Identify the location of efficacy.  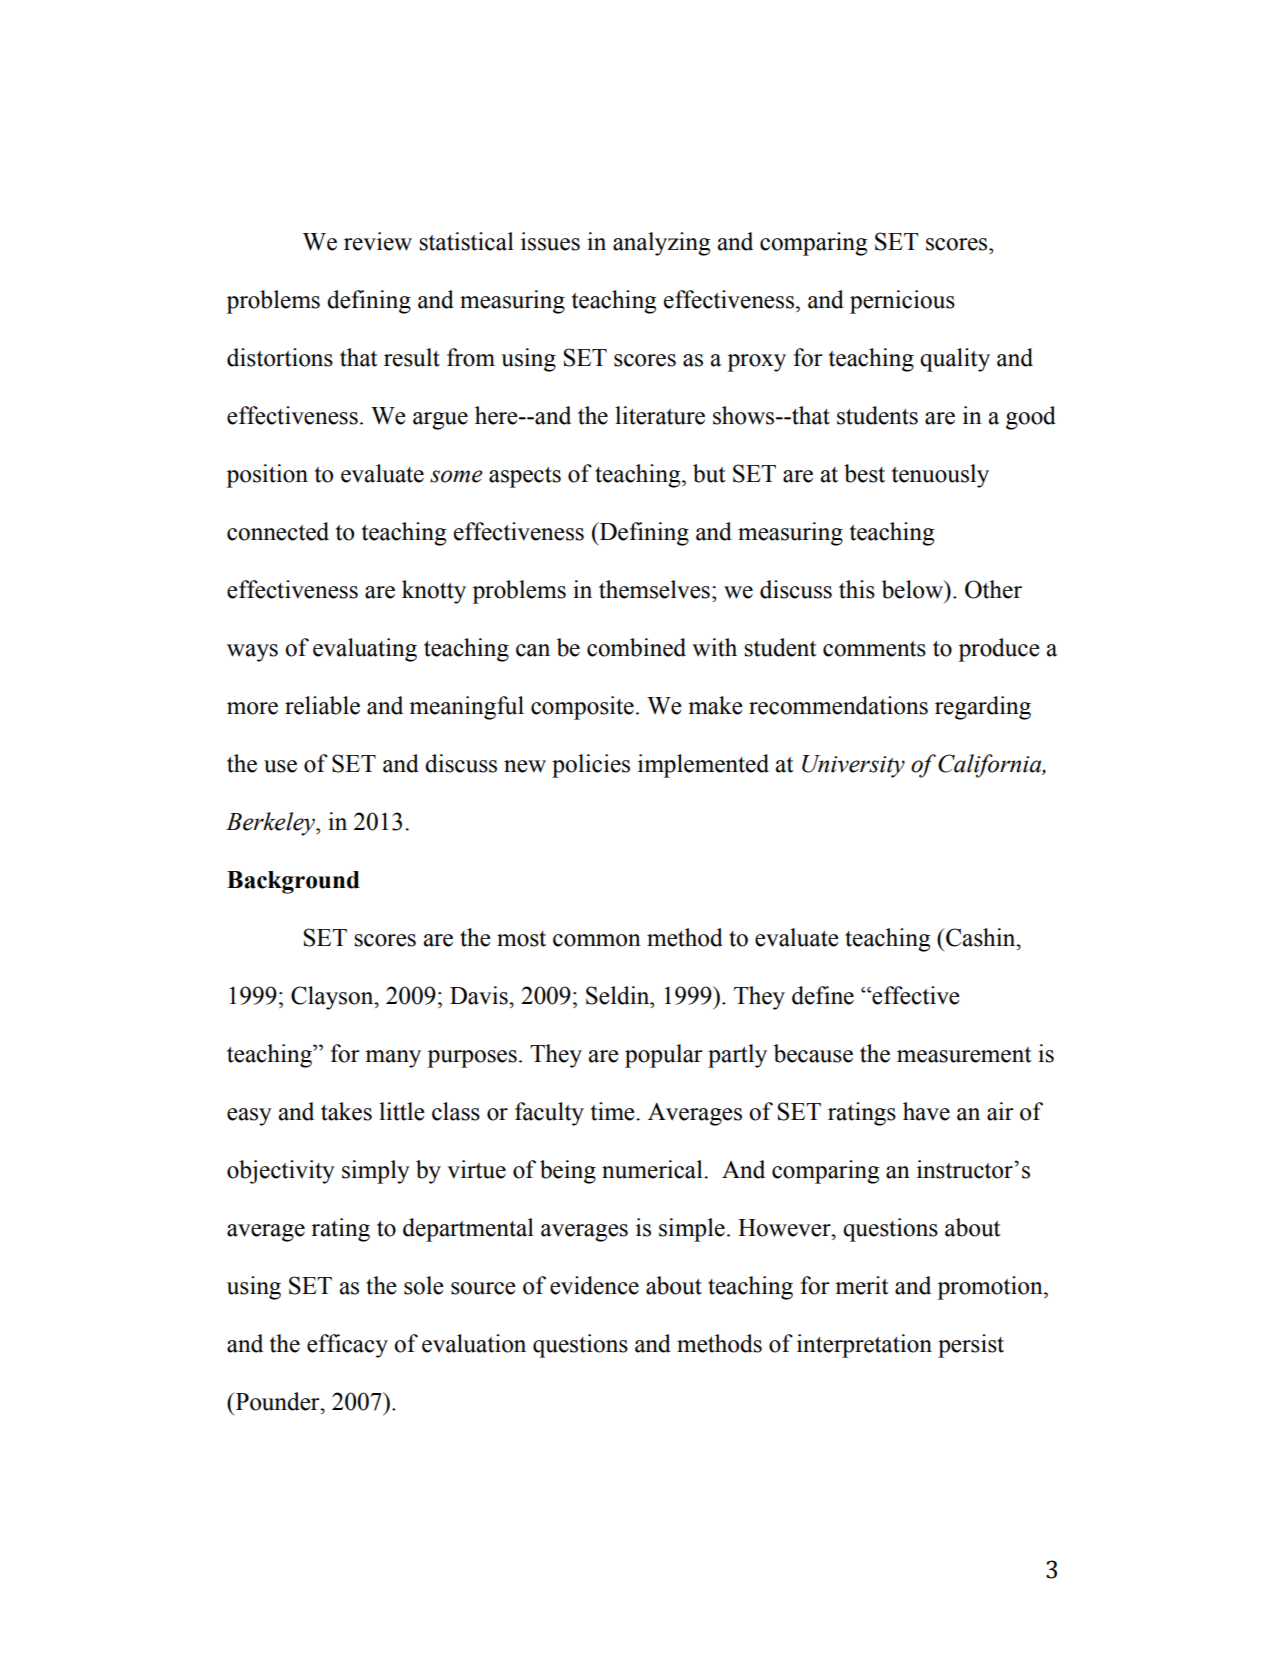
(347, 1346).
